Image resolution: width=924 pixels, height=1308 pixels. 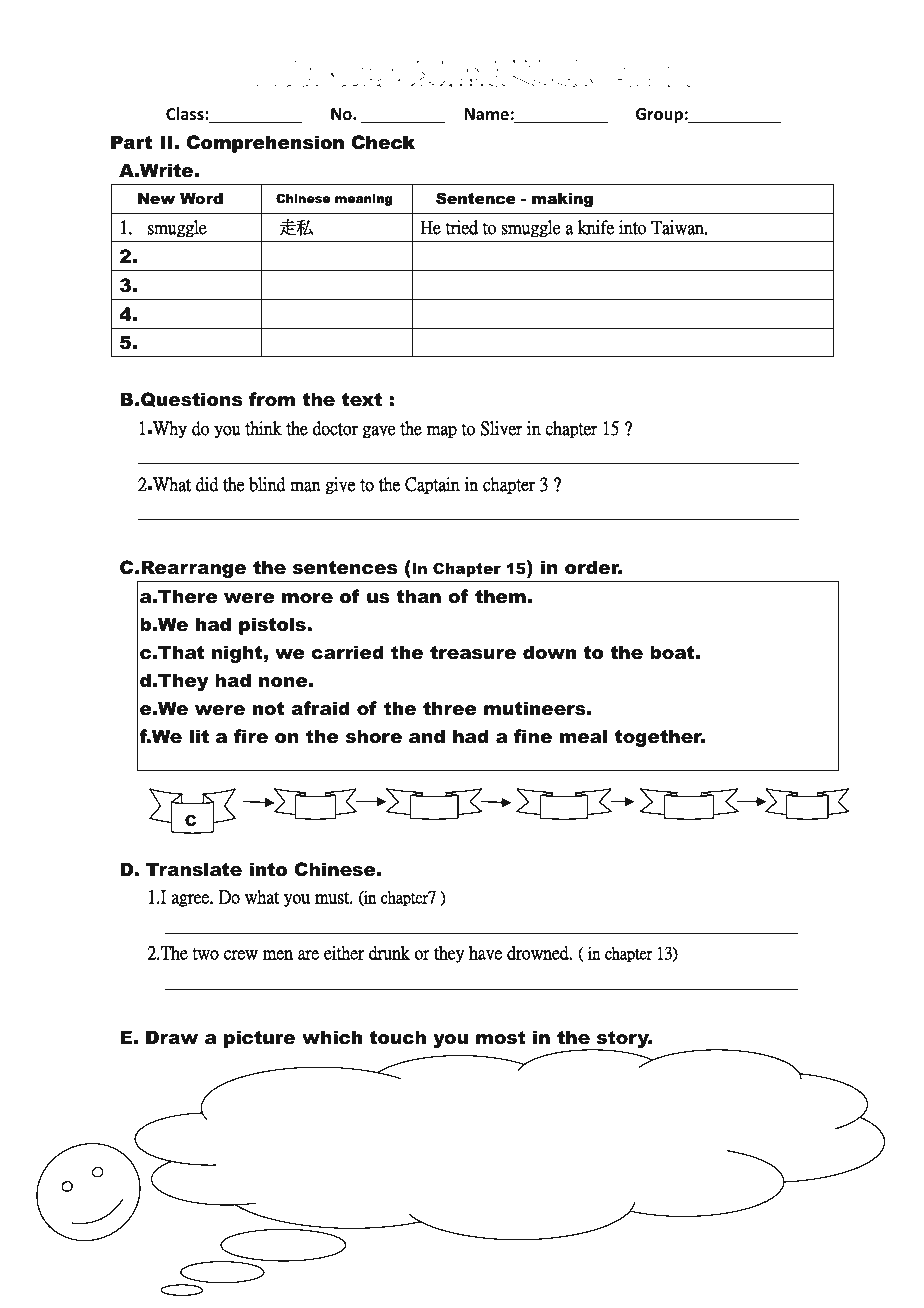 What do you see at coordinates (533, 736) in the screenshot?
I see `fine` at bounding box center [533, 736].
